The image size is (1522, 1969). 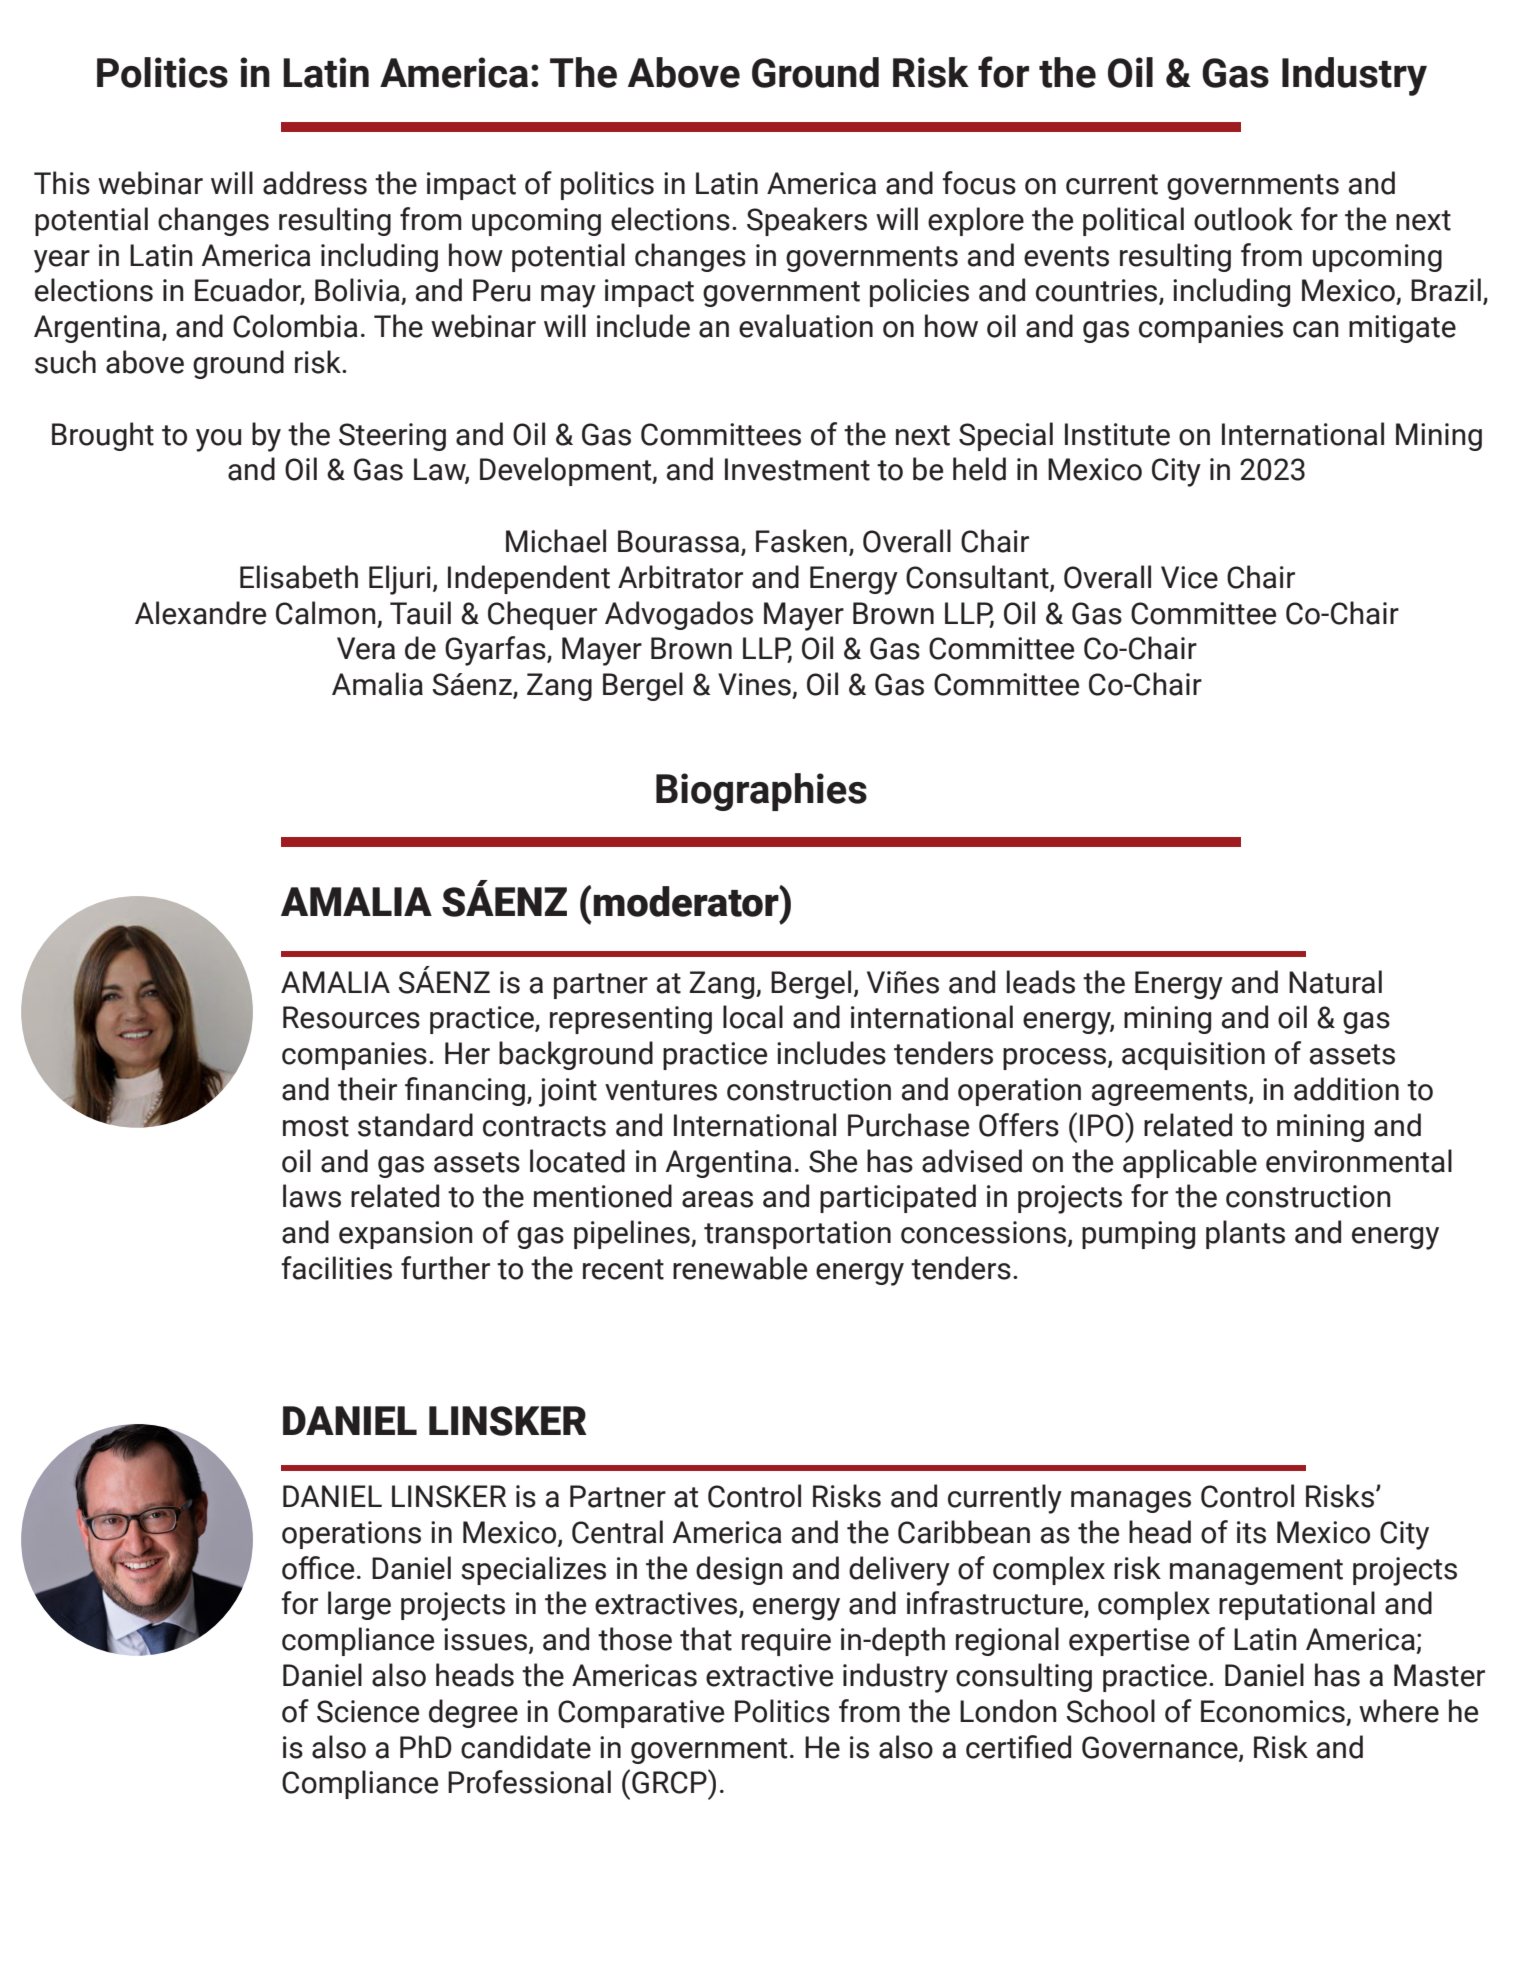 I want to click on outlook, so click(x=1243, y=219).
